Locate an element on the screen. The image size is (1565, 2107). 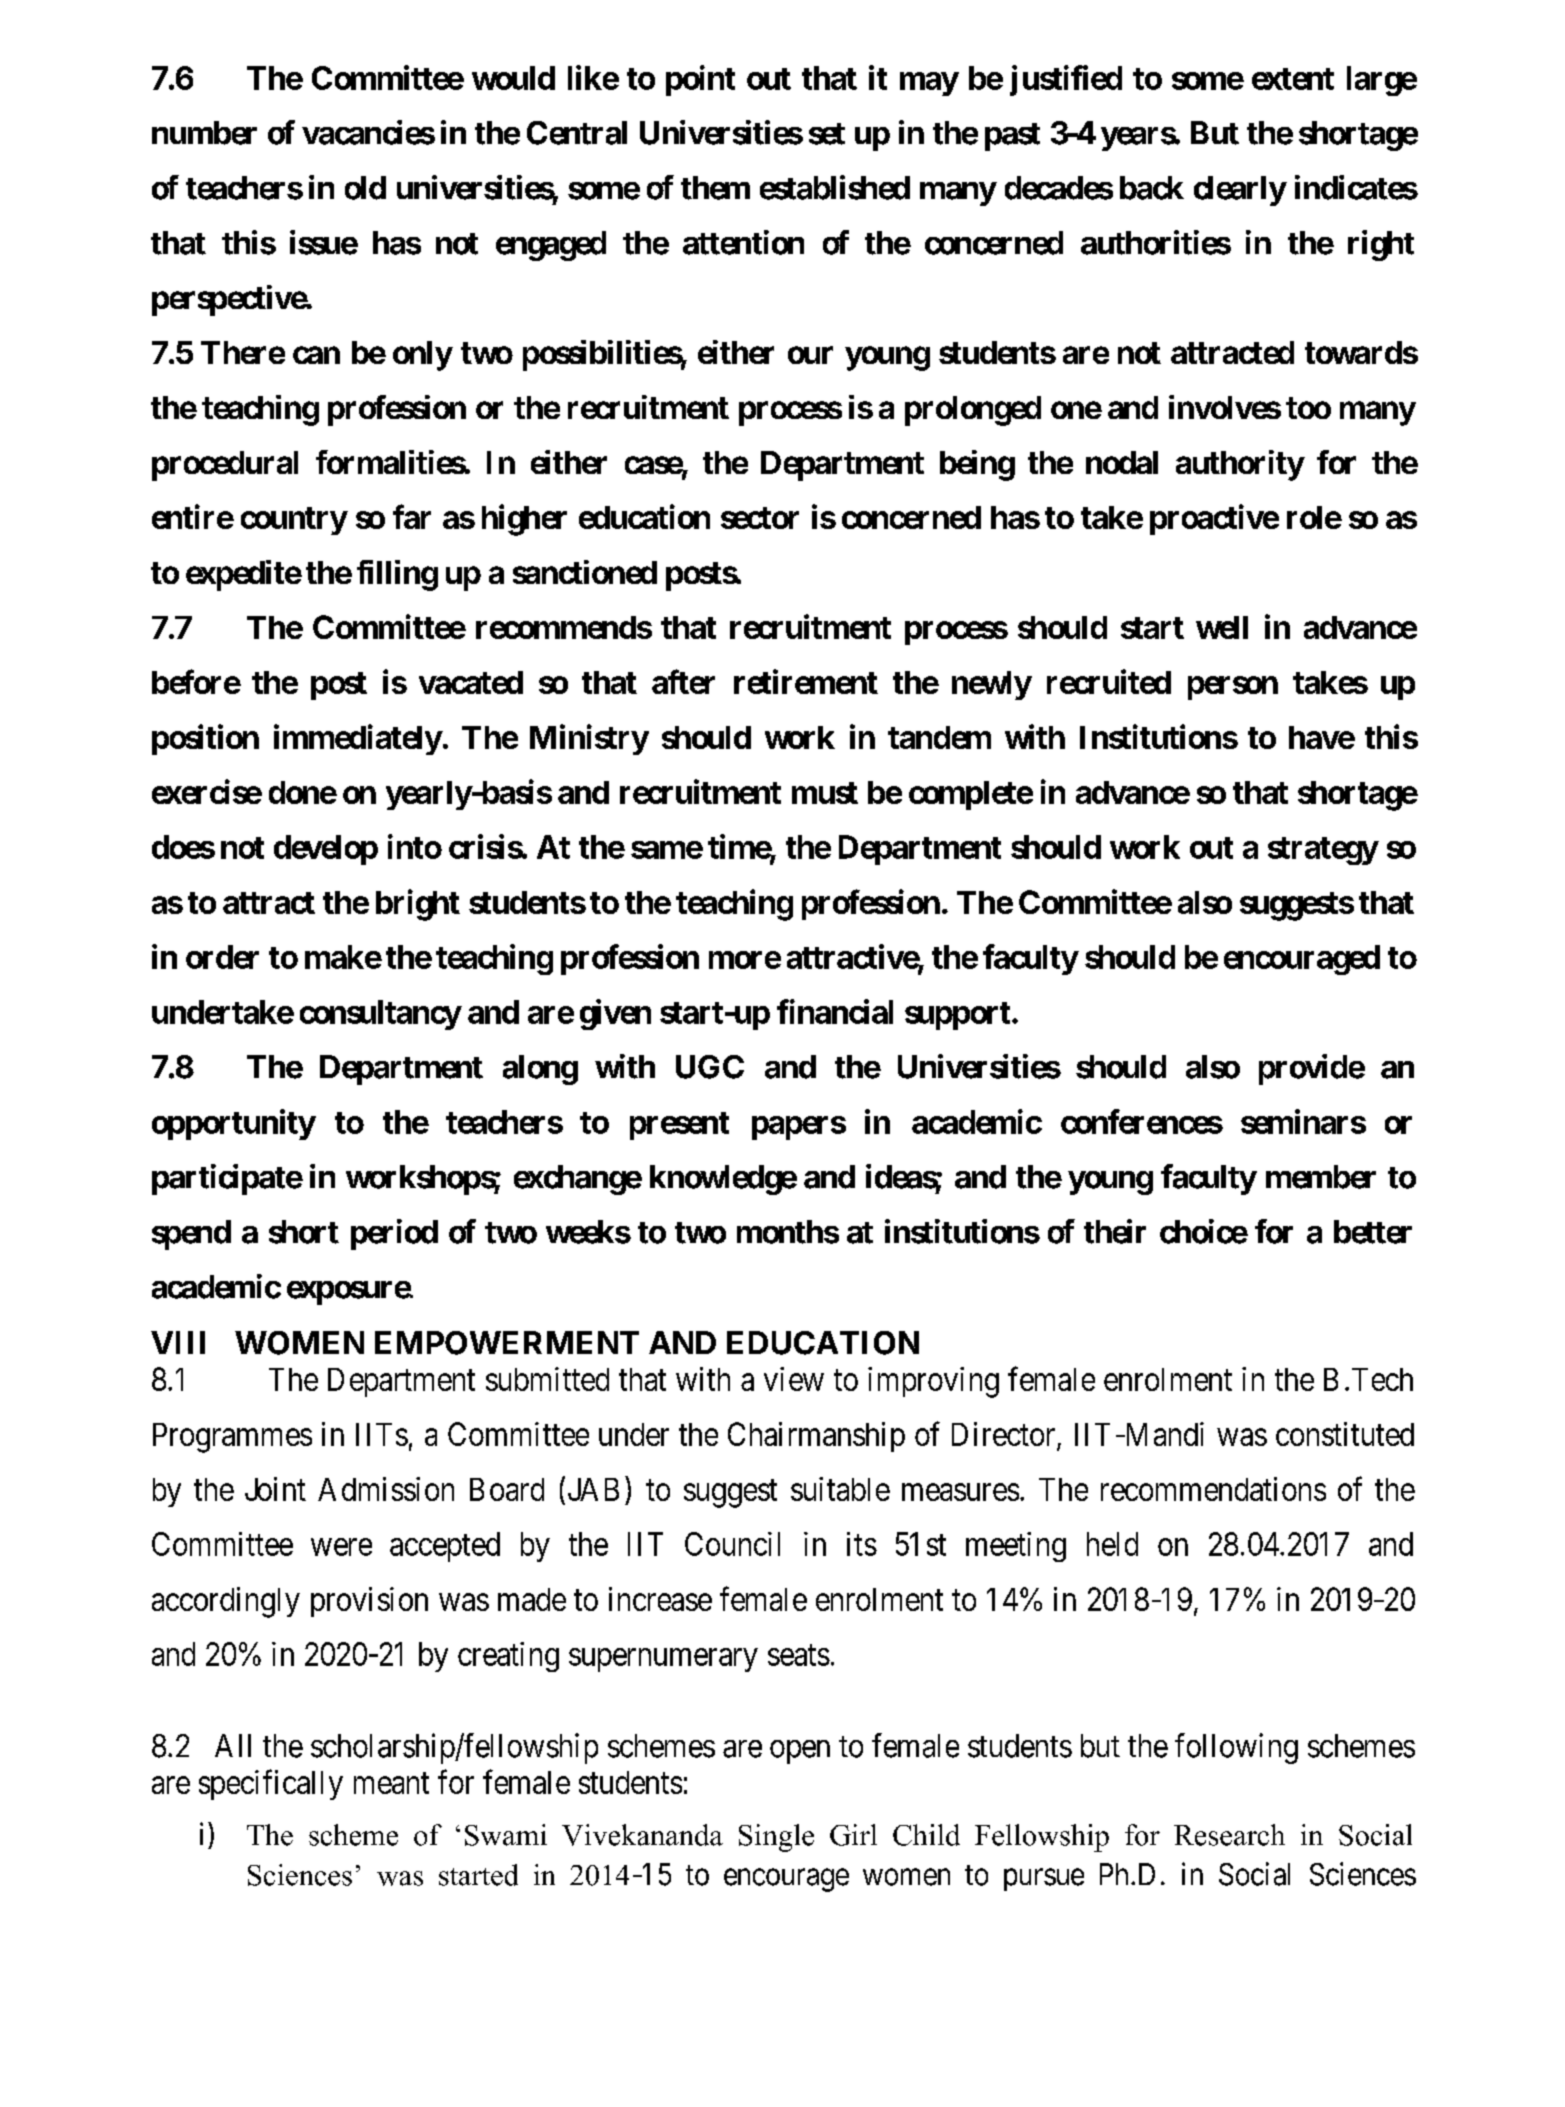
immediately is located at coordinates (358, 739).
